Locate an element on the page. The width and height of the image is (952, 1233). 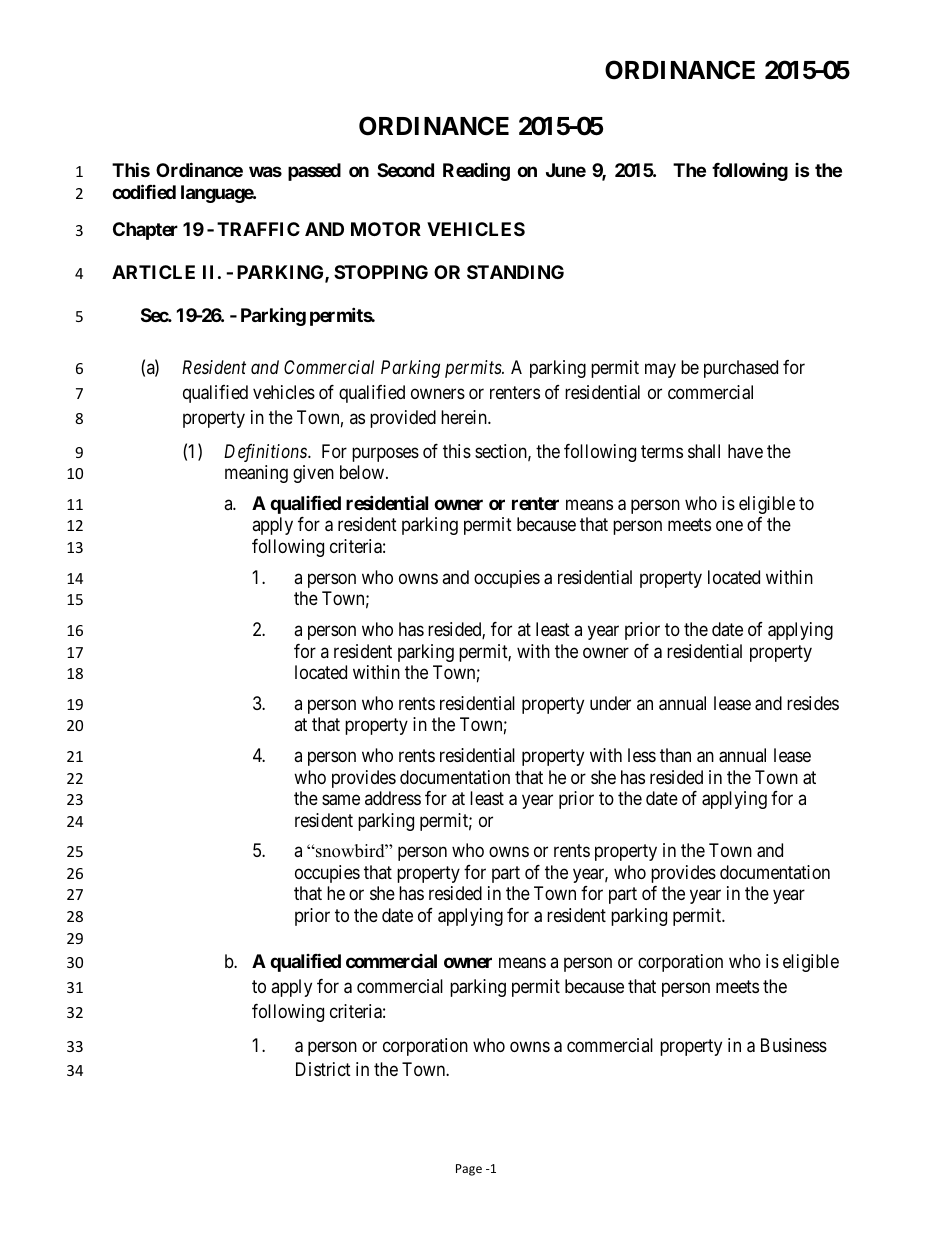
Business is located at coordinates (794, 1045).
